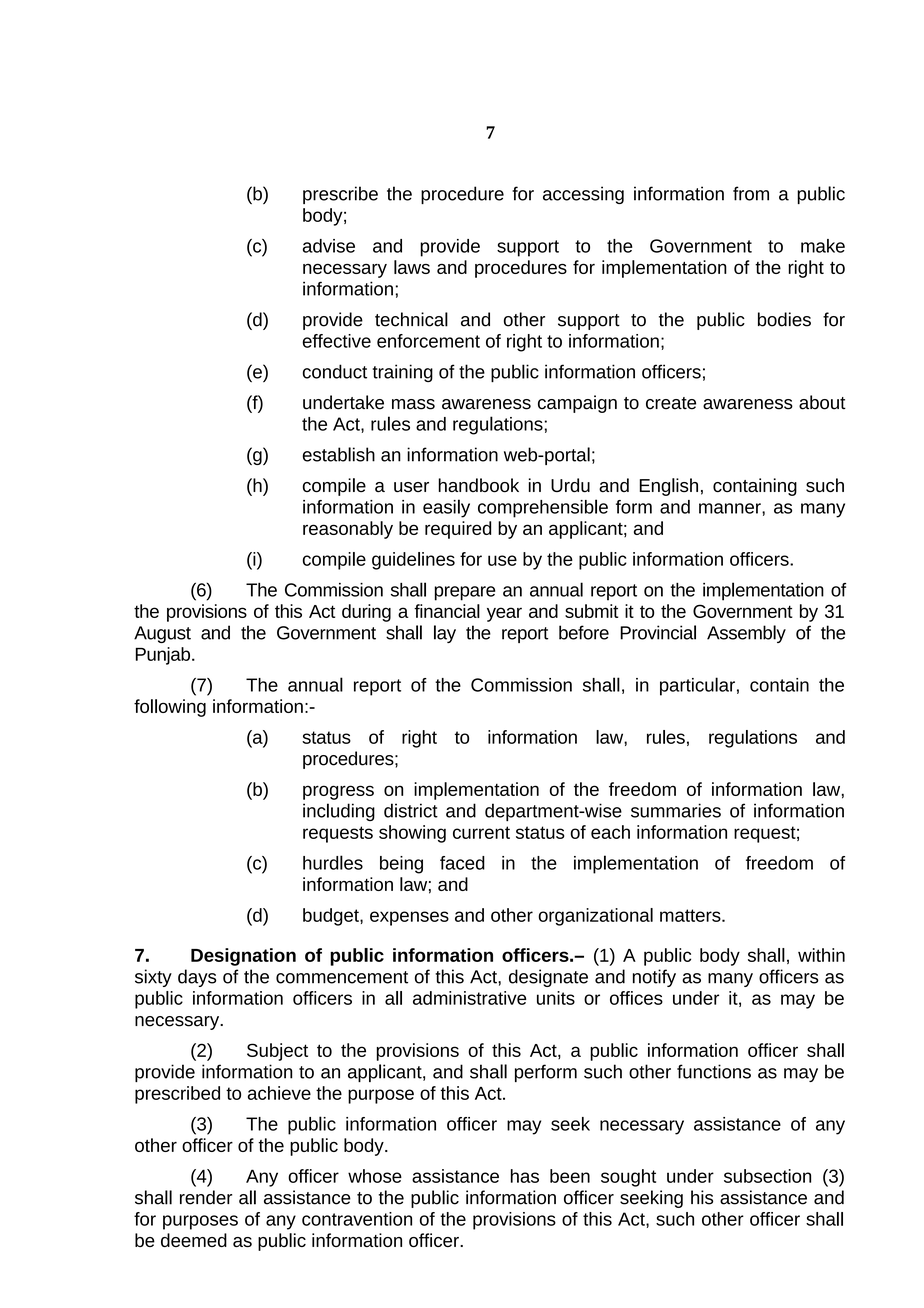 Image resolution: width=924 pixels, height=1308 pixels. I want to click on administrative, so click(470, 998).
